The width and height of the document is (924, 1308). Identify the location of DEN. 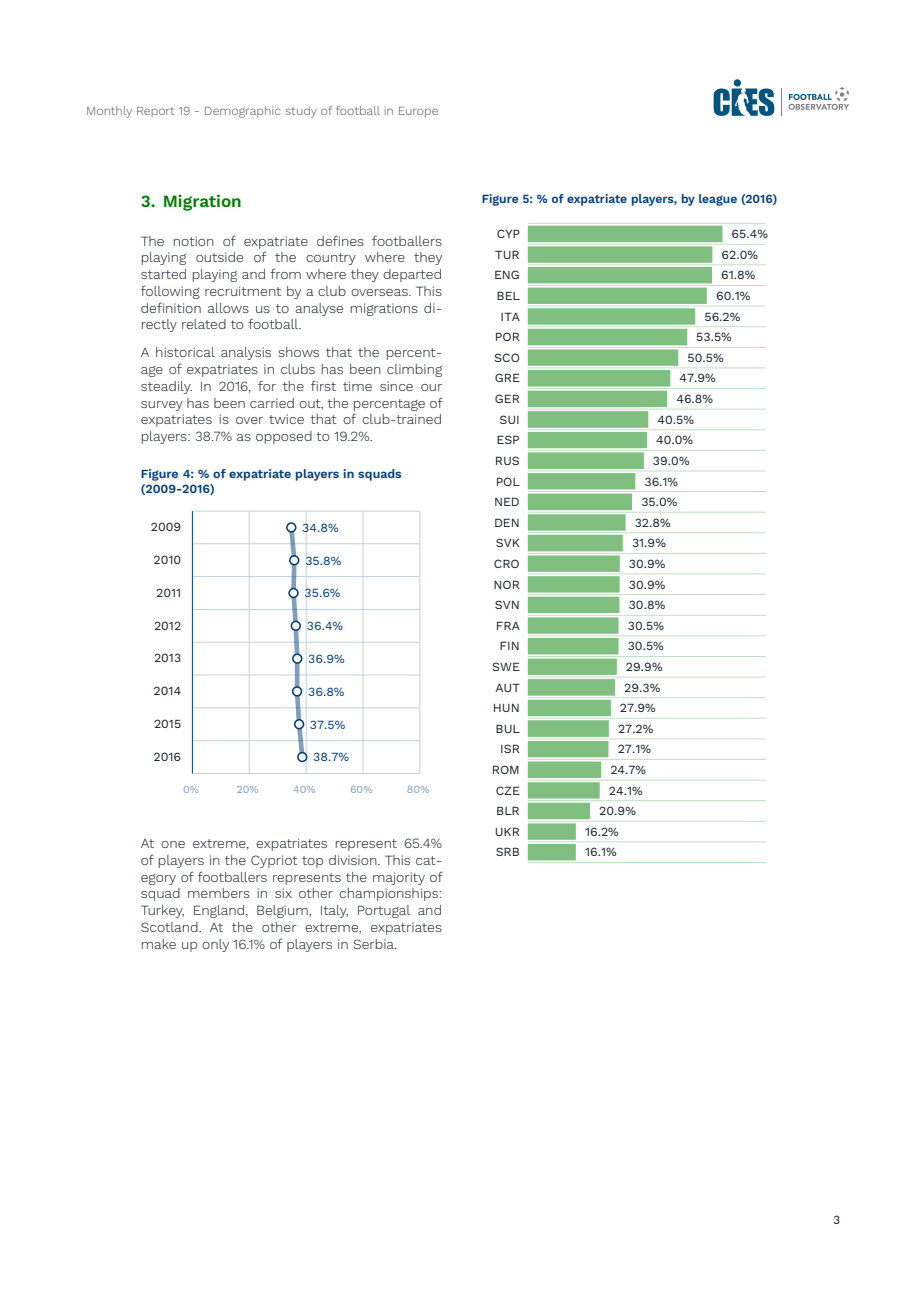
(507, 522).
